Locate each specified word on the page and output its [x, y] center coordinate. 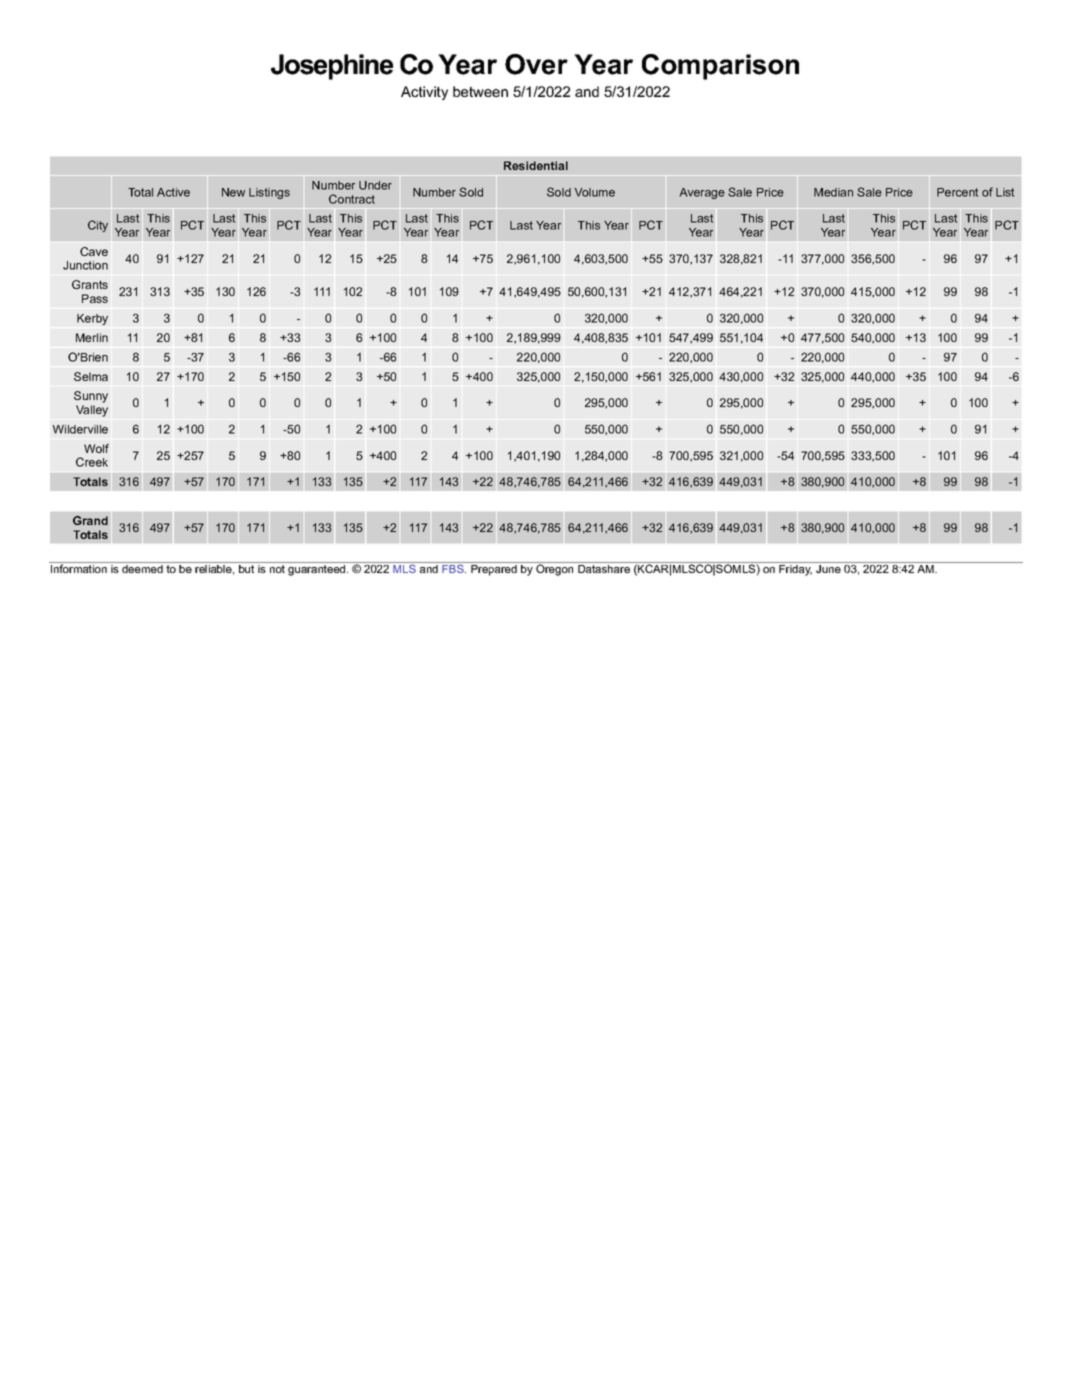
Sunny [91, 397]
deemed [142, 569]
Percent [957, 192]
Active [173, 192]
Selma [91, 376]
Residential [536, 165]
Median [833, 192]
